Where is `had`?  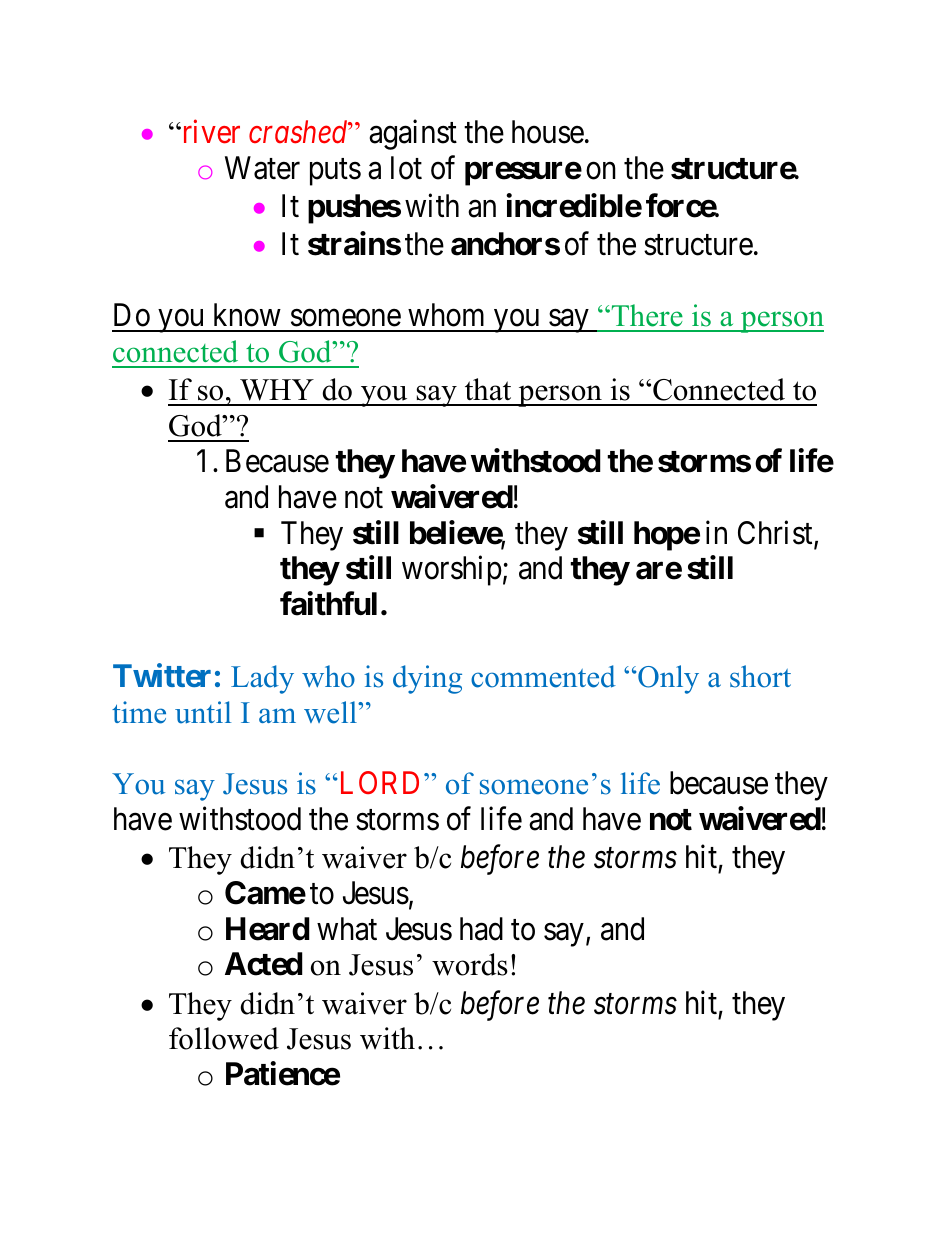 had is located at coordinates (481, 929).
